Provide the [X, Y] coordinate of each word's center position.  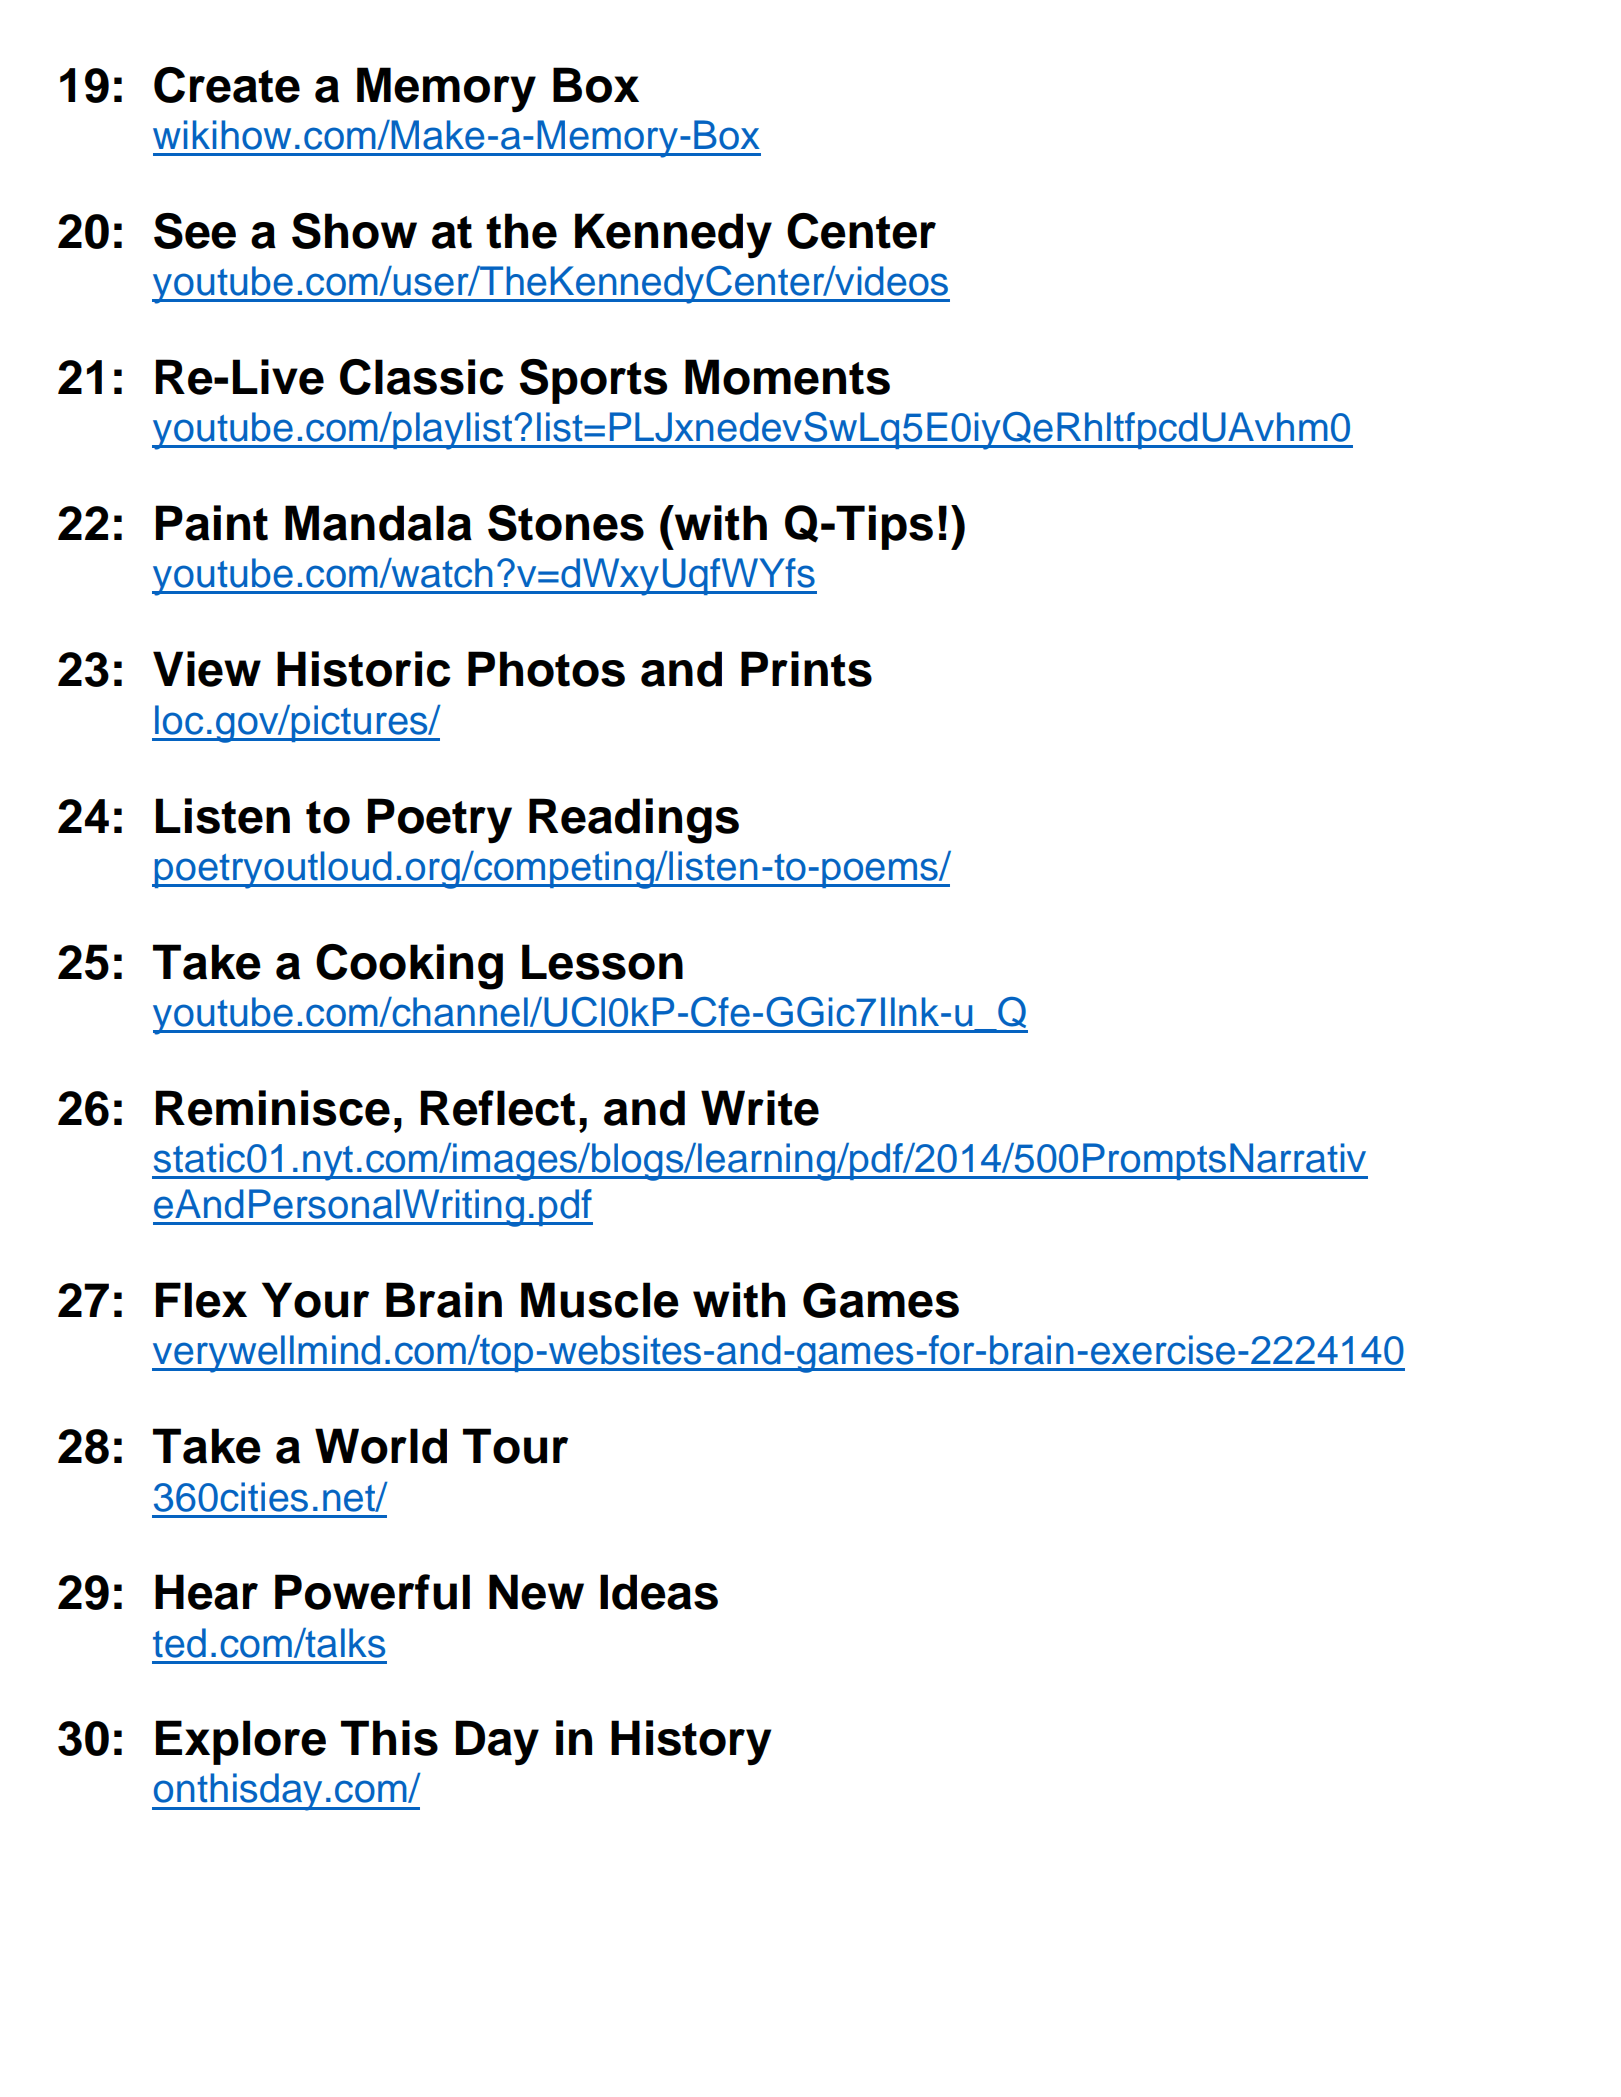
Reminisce [273, 1108]
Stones [566, 523]
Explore [241, 1742]
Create [227, 85]
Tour [515, 1446]
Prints [806, 669]
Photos [546, 669]
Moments [787, 377]
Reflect [498, 1108]
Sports [593, 381]
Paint [212, 523]
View [207, 669]
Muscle [600, 1300]
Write [760, 1108]
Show [354, 231]
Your [315, 1300]
